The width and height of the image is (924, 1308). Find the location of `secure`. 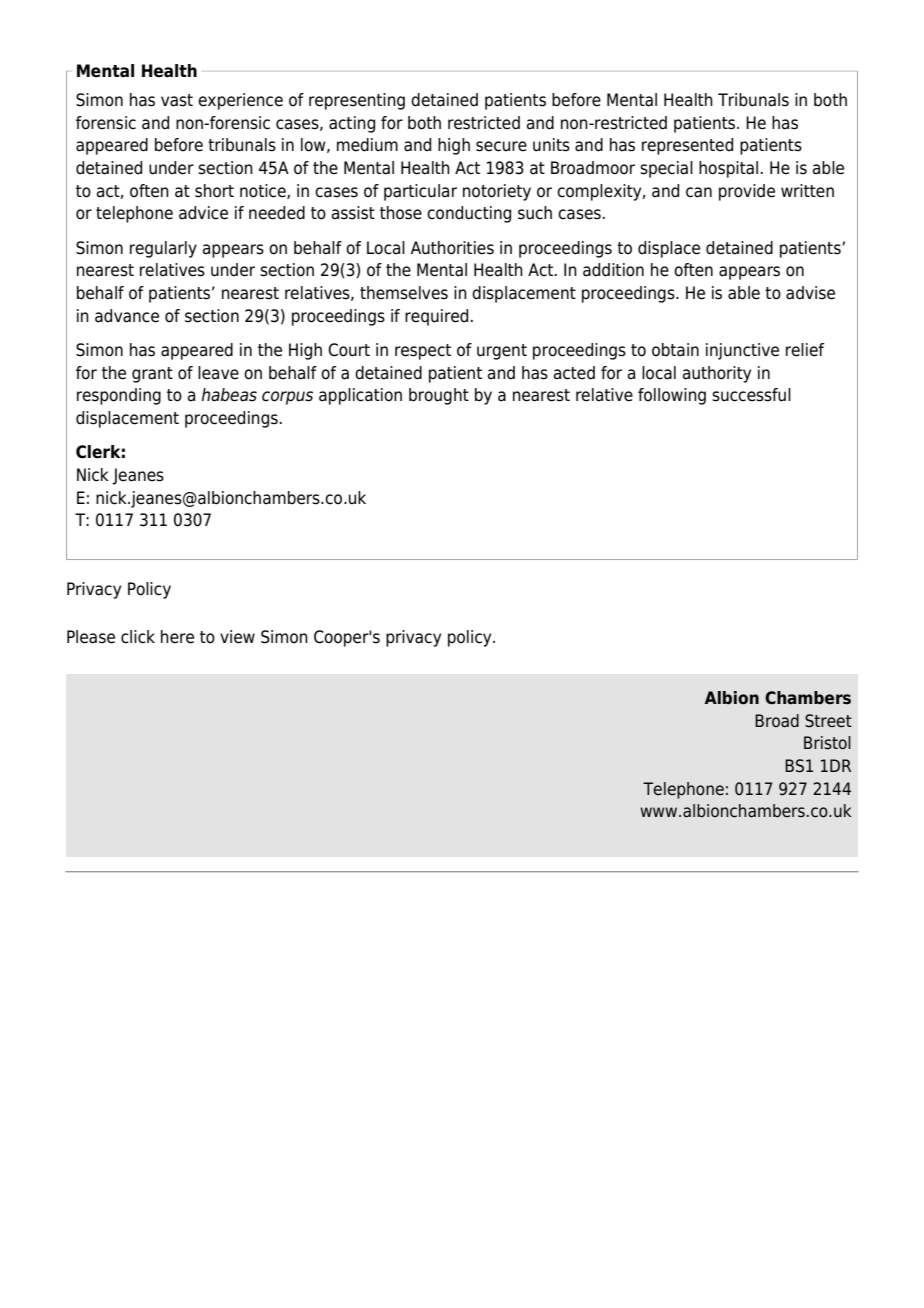

secure is located at coordinates (501, 146).
